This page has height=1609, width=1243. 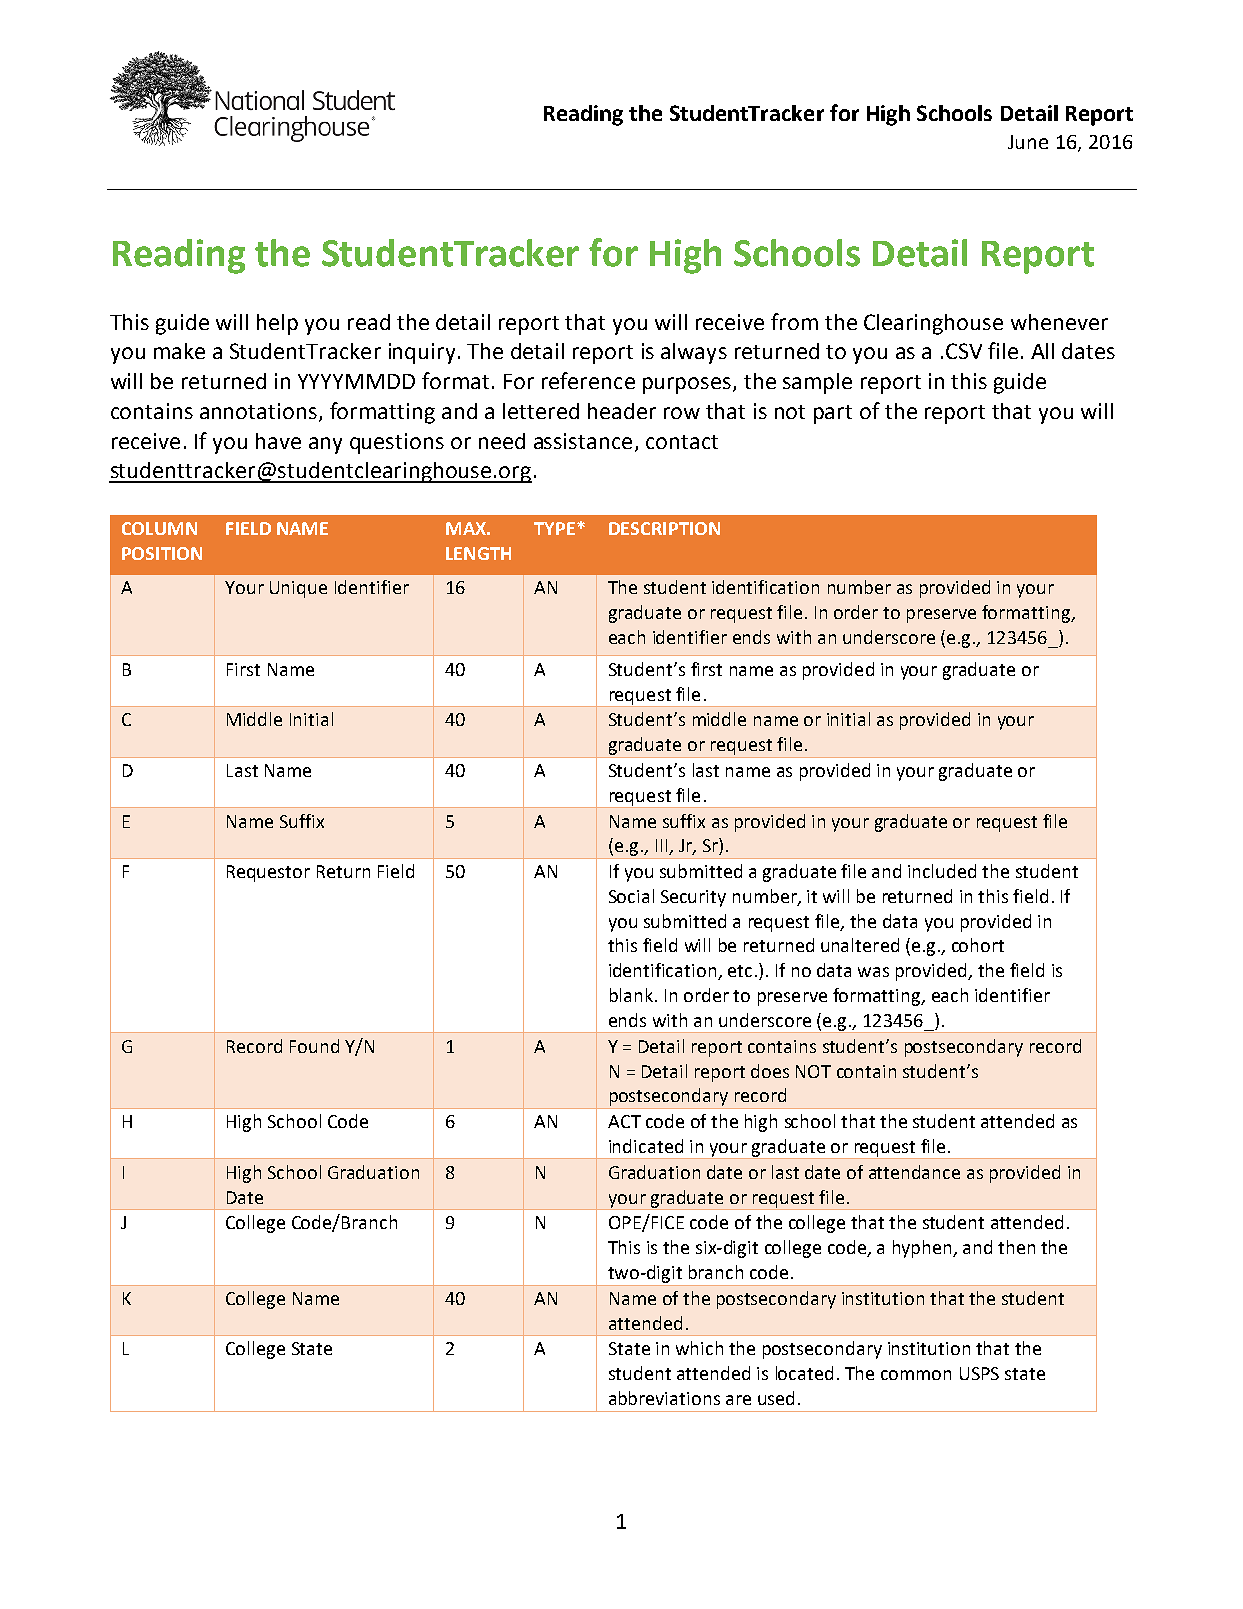 What do you see at coordinates (277, 324) in the page?
I see `help` at bounding box center [277, 324].
